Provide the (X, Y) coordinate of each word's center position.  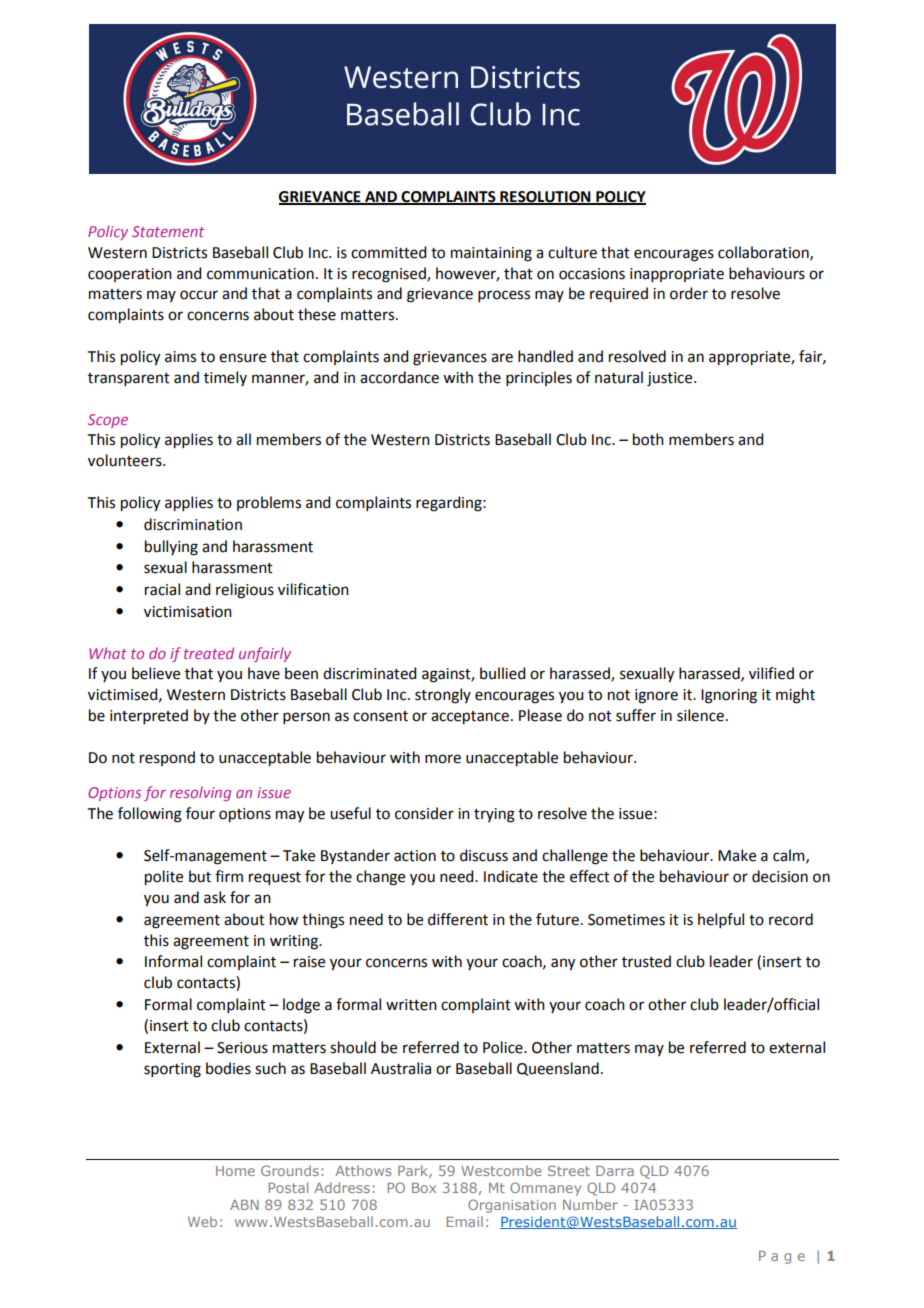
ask (215, 897)
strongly (443, 696)
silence (700, 715)
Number (590, 1204)
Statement (168, 231)
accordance (399, 377)
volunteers (126, 460)
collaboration (764, 253)
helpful (721, 920)
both (648, 439)
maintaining (491, 254)
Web (202, 1221)
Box (424, 1188)
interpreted (149, 716)
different (458, 919)
